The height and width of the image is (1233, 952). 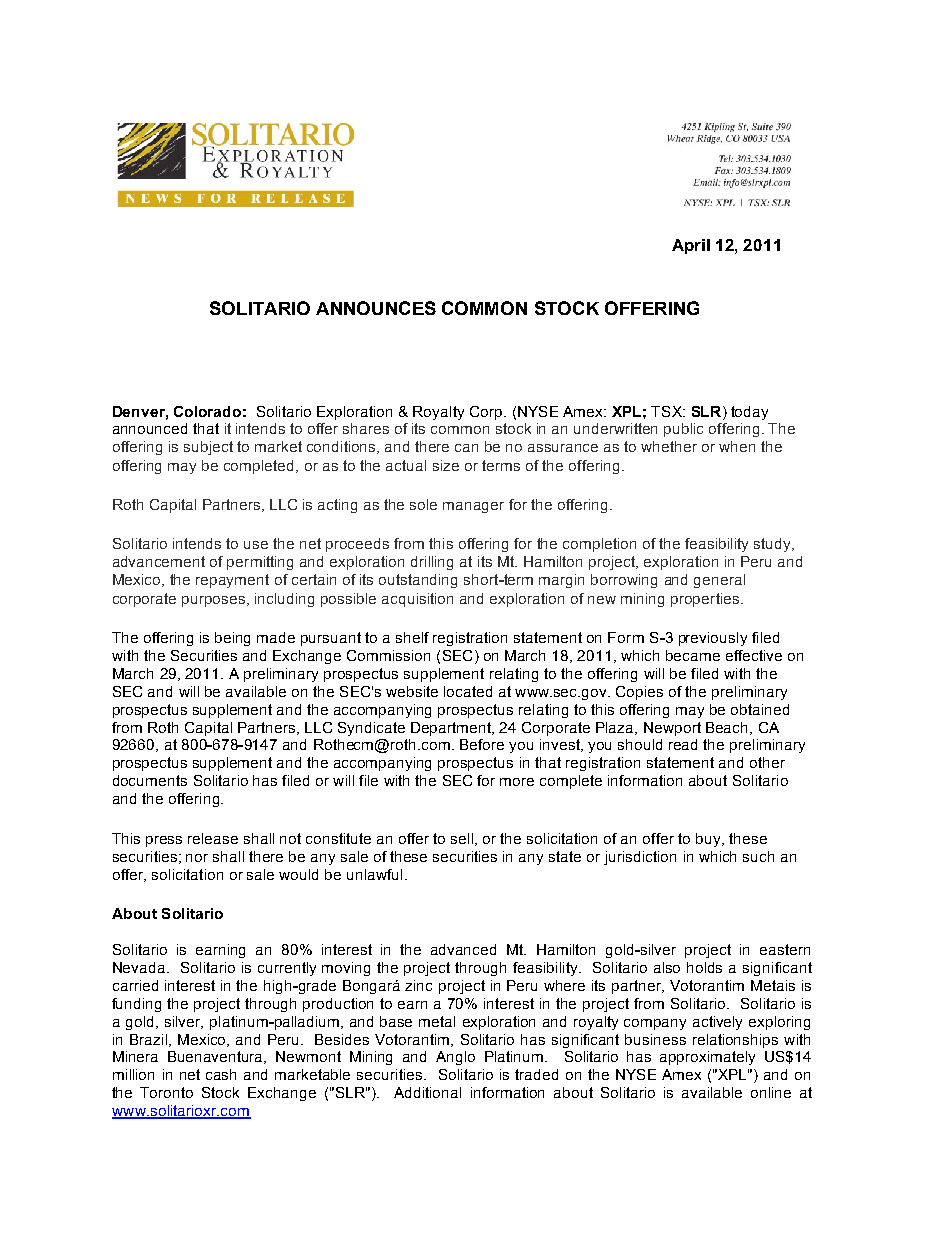 What do you see at coordinates (691, 246) in the image?
I see `April` at bounding box center [691, 246].
